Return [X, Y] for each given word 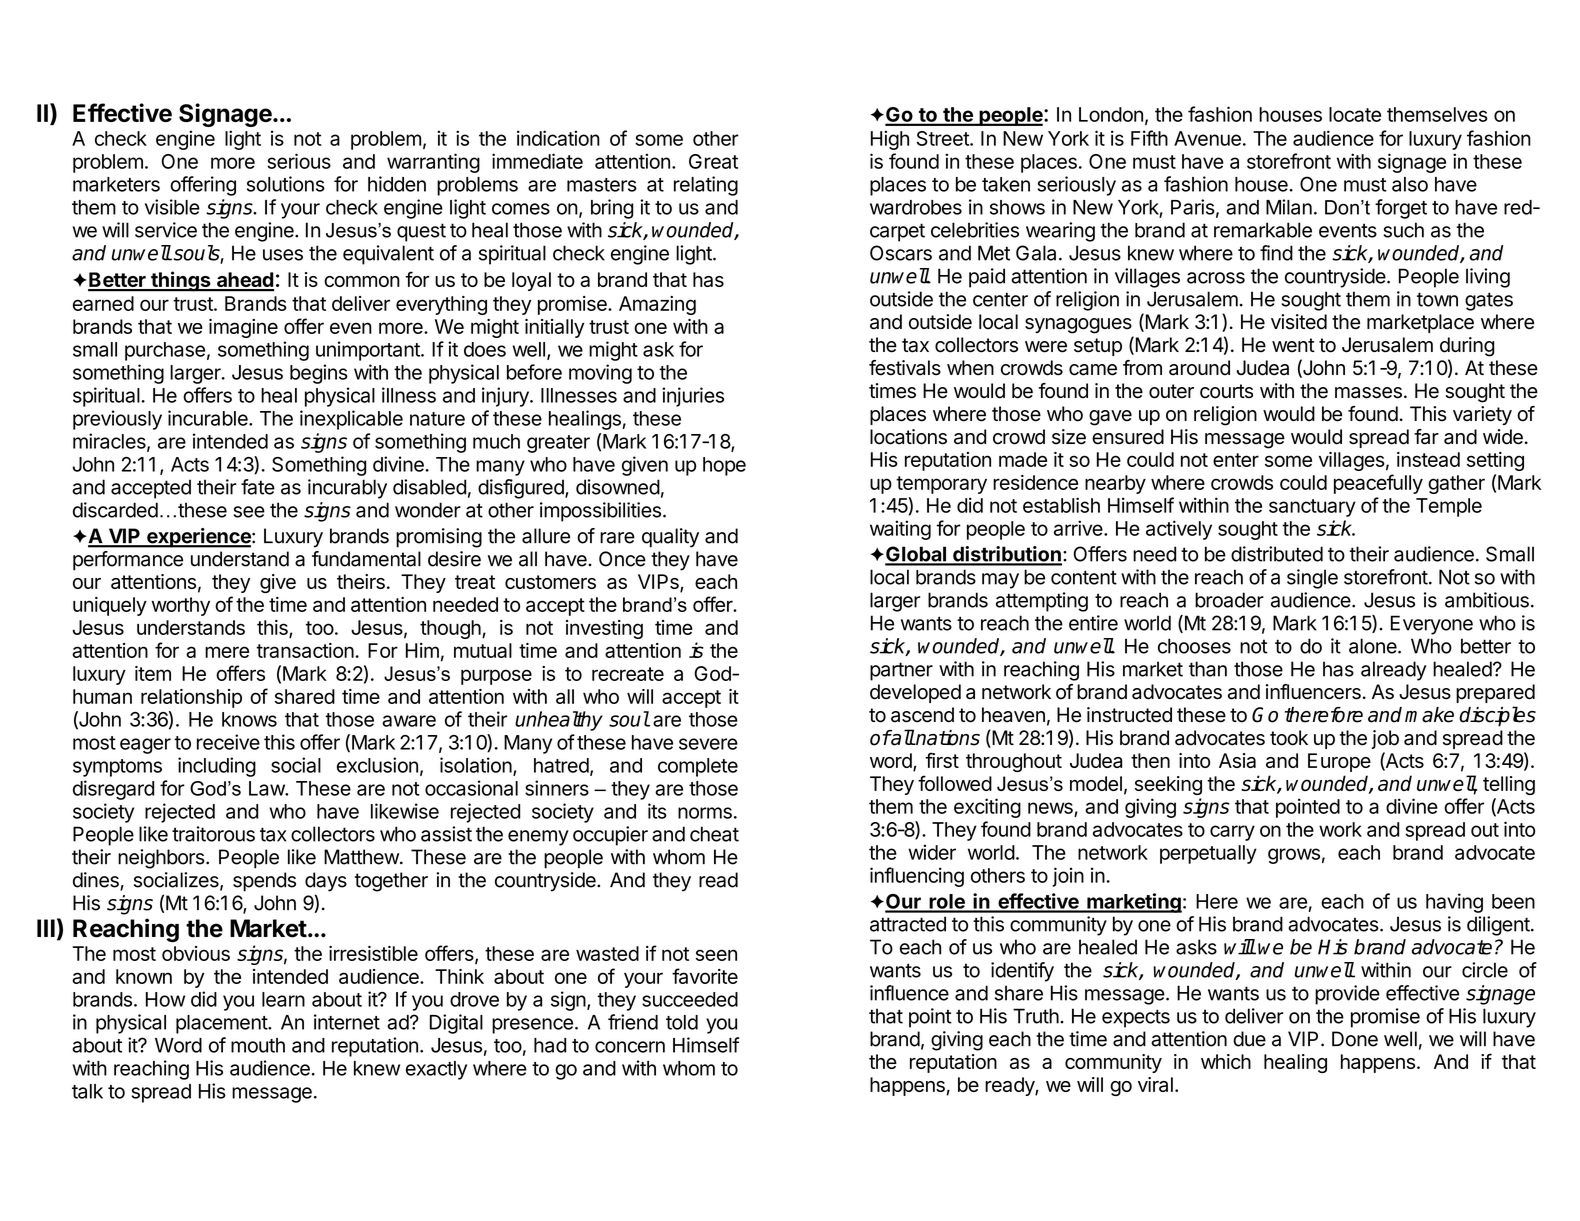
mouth [258, 1045]
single [1312, 579]
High [890, 140]
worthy [181, 606]
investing [604, 629]
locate [1355, 114]
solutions [286, 184]
